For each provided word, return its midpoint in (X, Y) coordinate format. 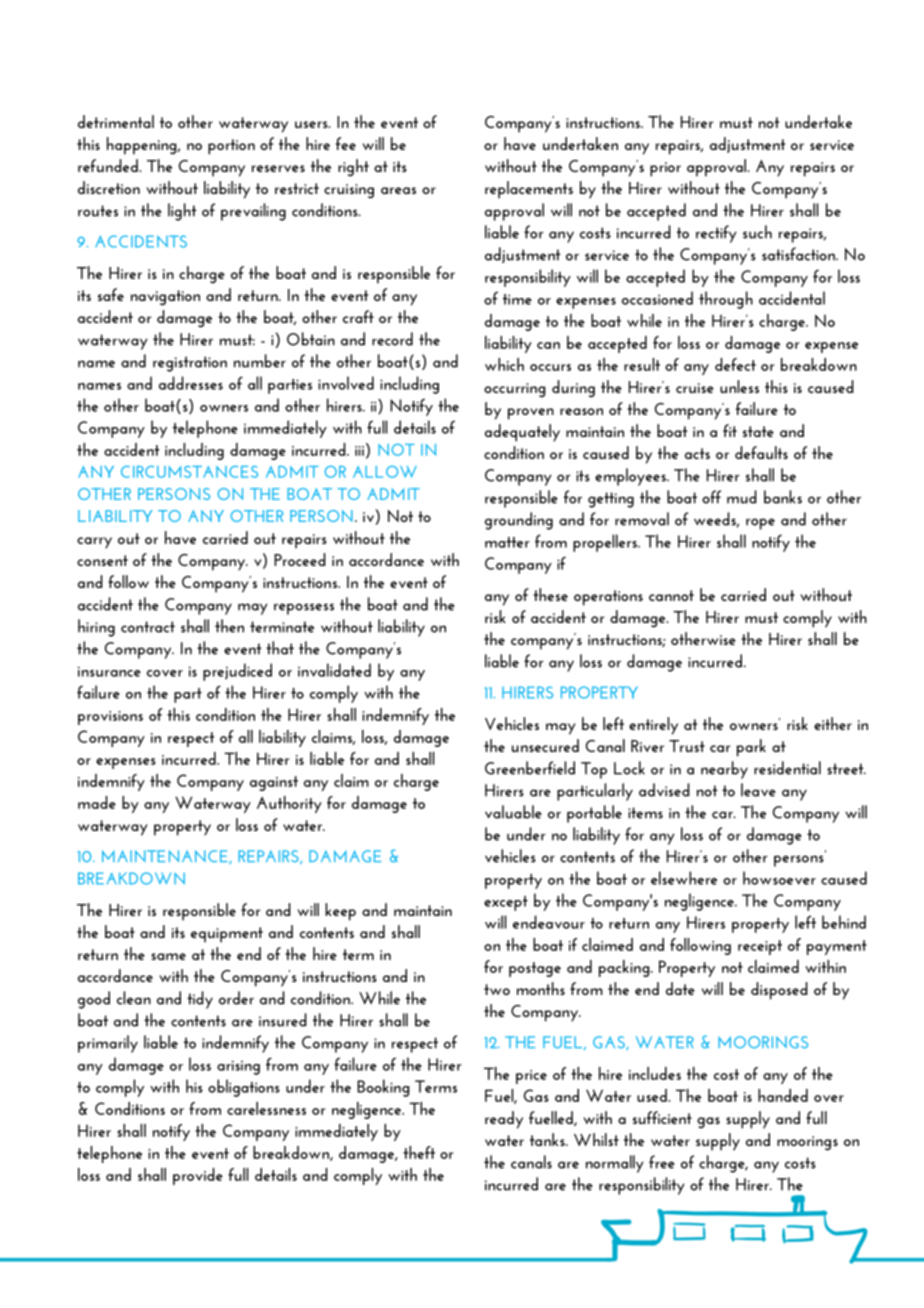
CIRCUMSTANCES (189, 472)
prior (665, 169)
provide (198, 1176)
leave (758, 790)
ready (504, 1120)
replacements (529, 190)
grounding (519, 521)
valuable (513, 812)
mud (742, 497)
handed (783, 1095)
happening (143, 146)
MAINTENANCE (166, 857)
